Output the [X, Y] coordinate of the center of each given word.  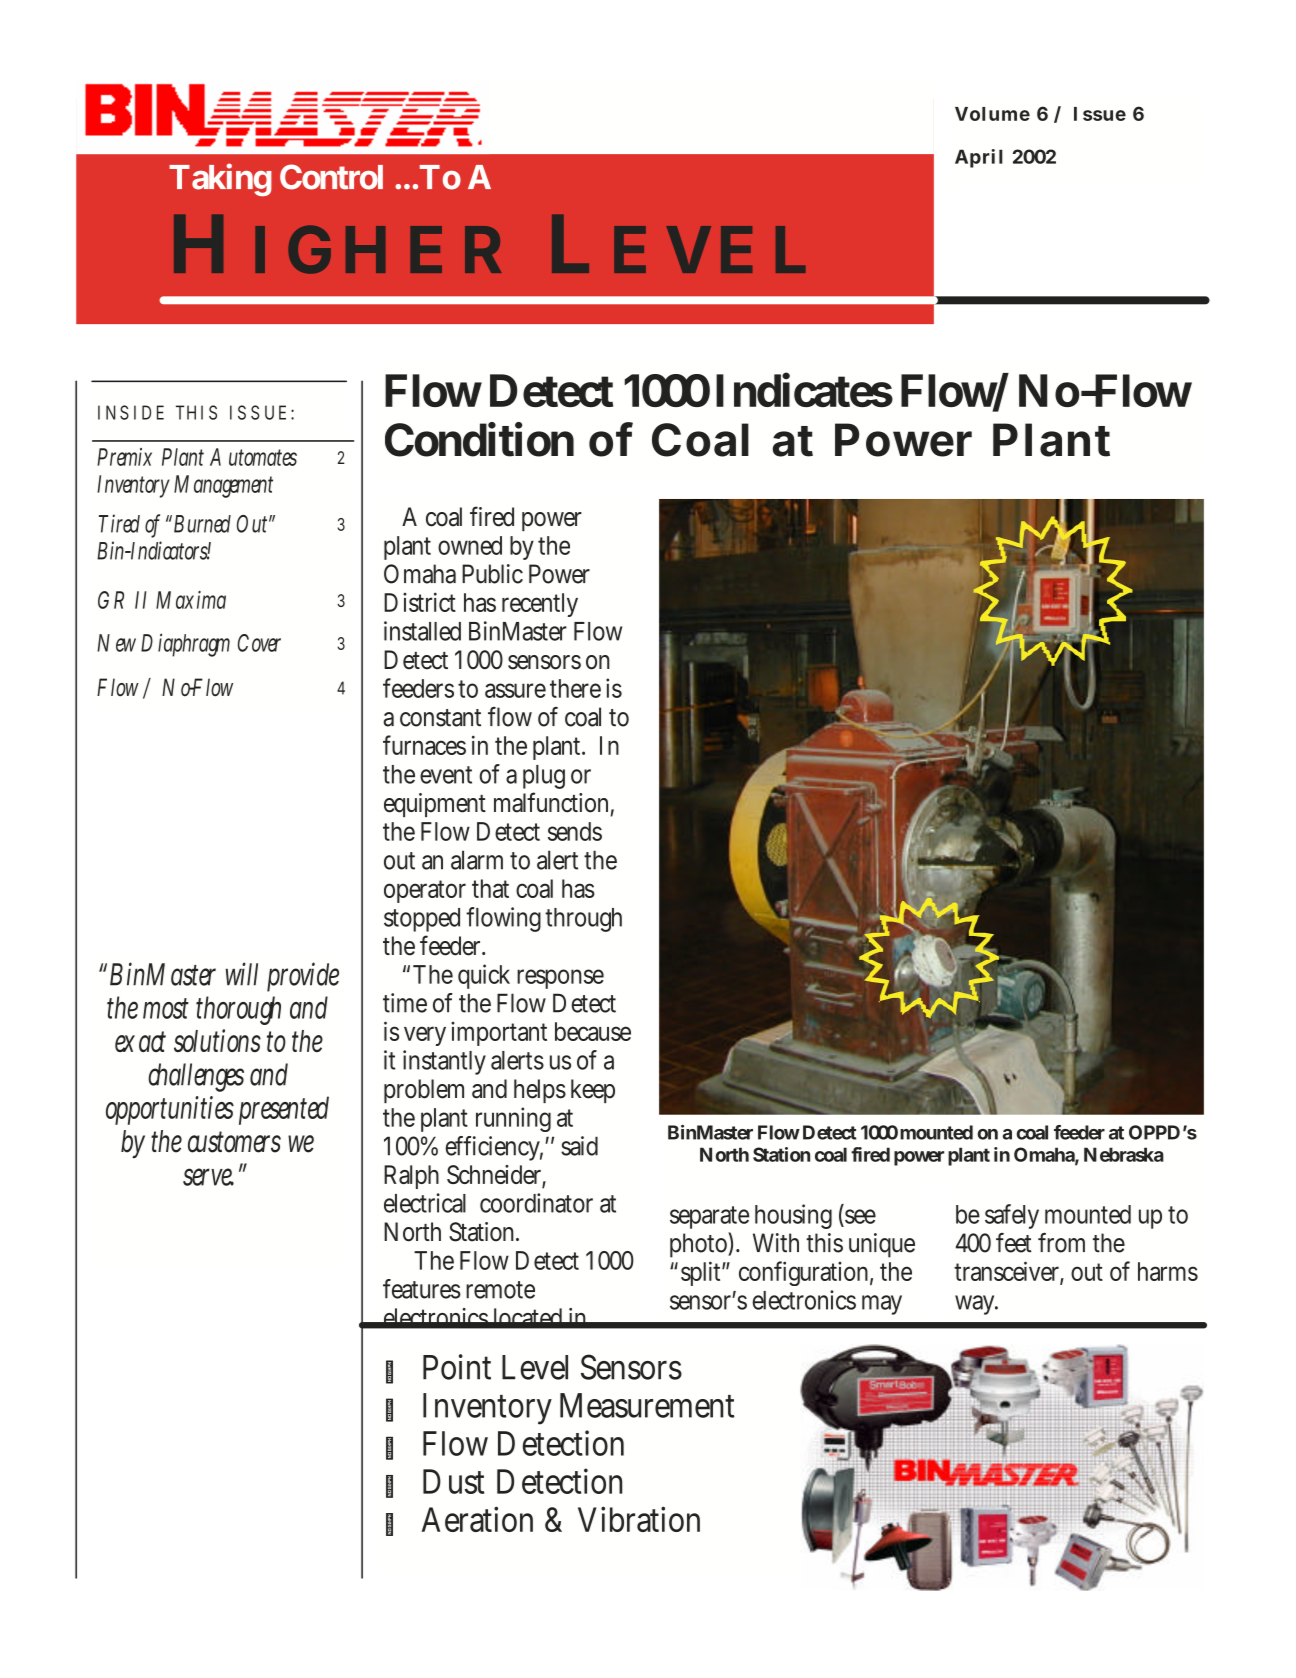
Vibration [639, 1519]
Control [331, 177]
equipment [435, 805]
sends [575, 831]
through [583, 920]
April [979, 158]
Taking [220, 179]
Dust [453, 1481]
